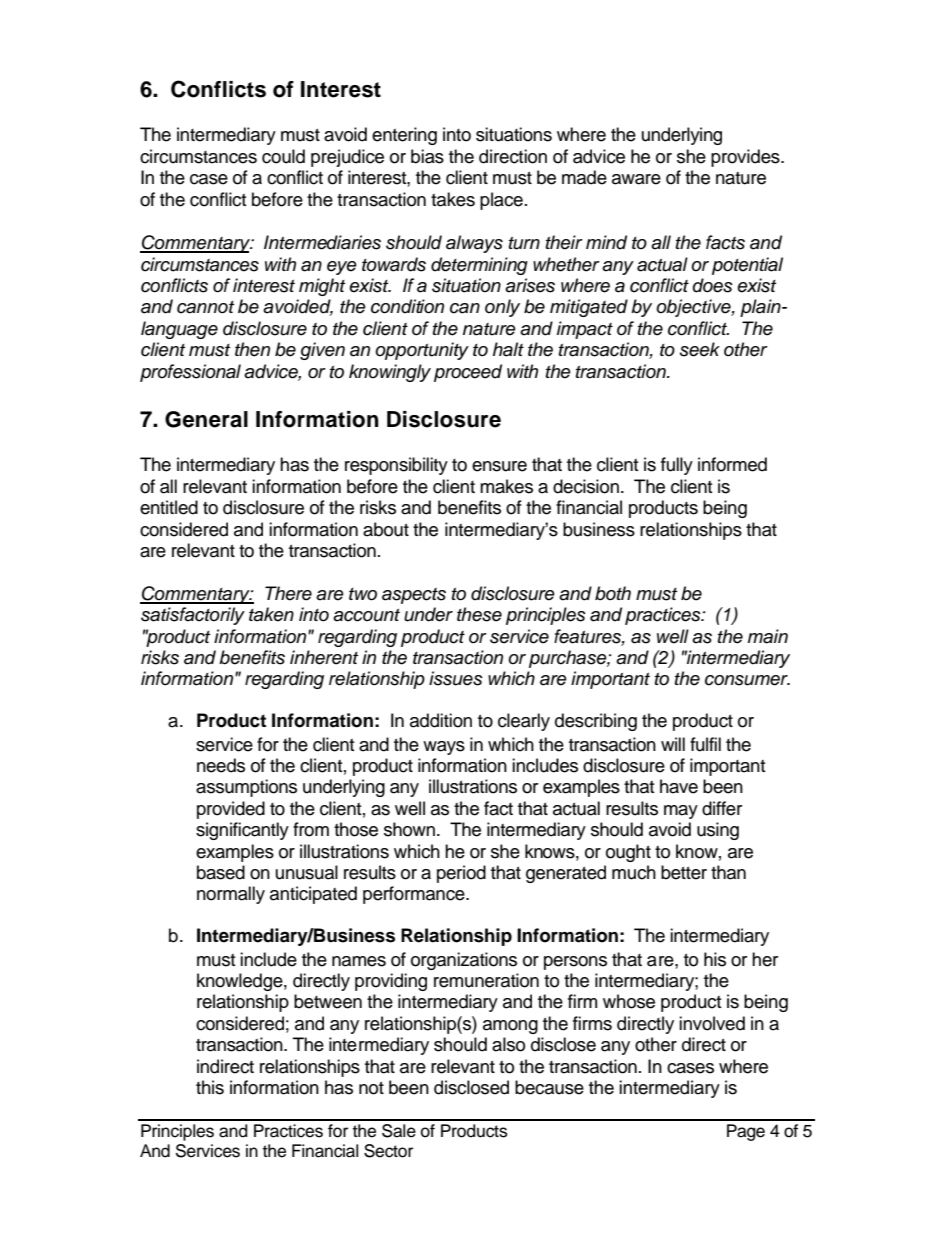 This document has width=952, height=1233. What do you see at coordinates (283, 156) in the document?
I see `could` at bounding box center [283, 156].
